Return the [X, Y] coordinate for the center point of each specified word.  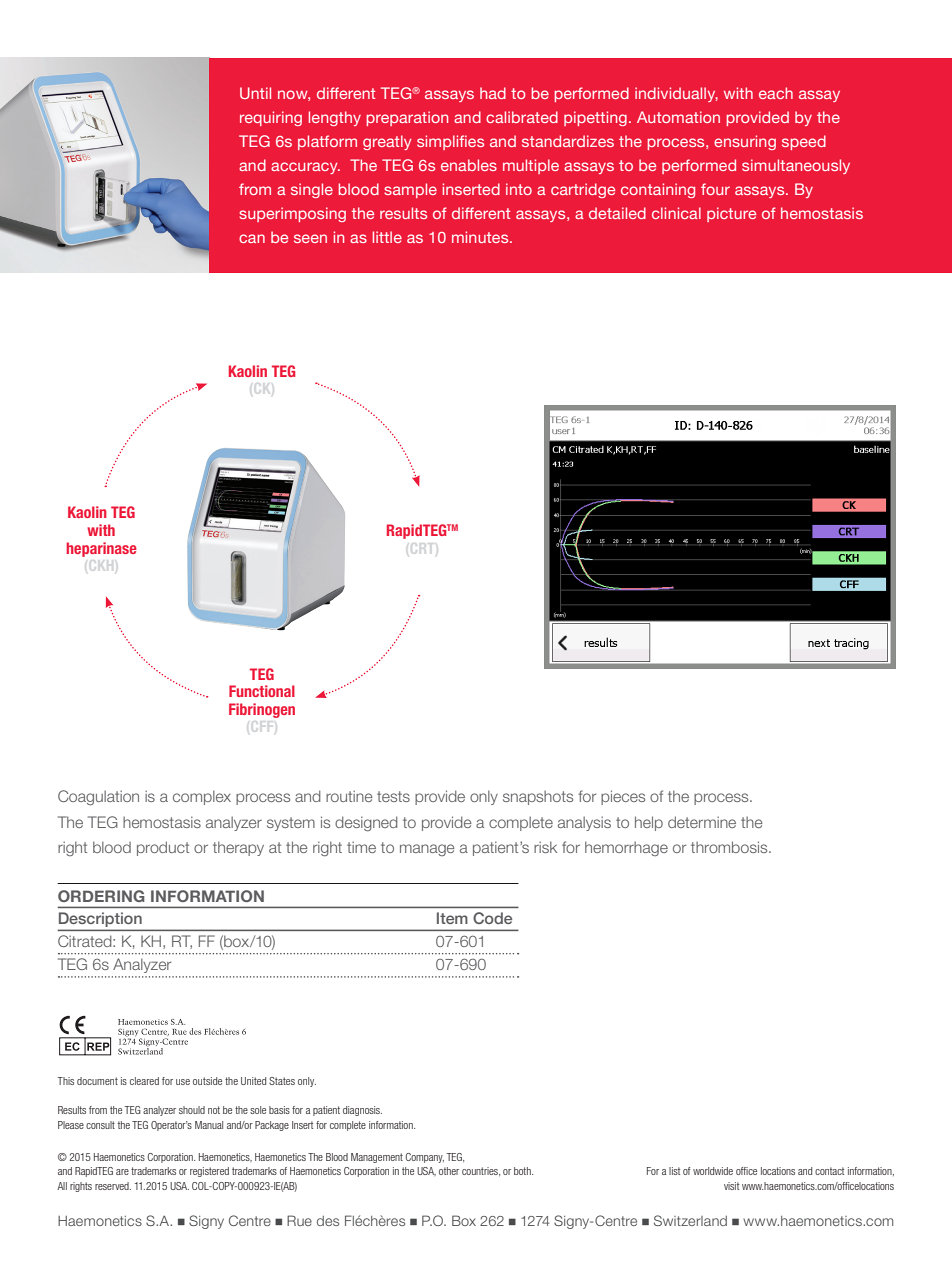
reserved [113, 1186]
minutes [481, 237]
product [163, 848]
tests [393, 796]
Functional [262, 691]
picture [731, 214]
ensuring [745, 142]
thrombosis [730, 847]
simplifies [450, 142]
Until [255, 93]
